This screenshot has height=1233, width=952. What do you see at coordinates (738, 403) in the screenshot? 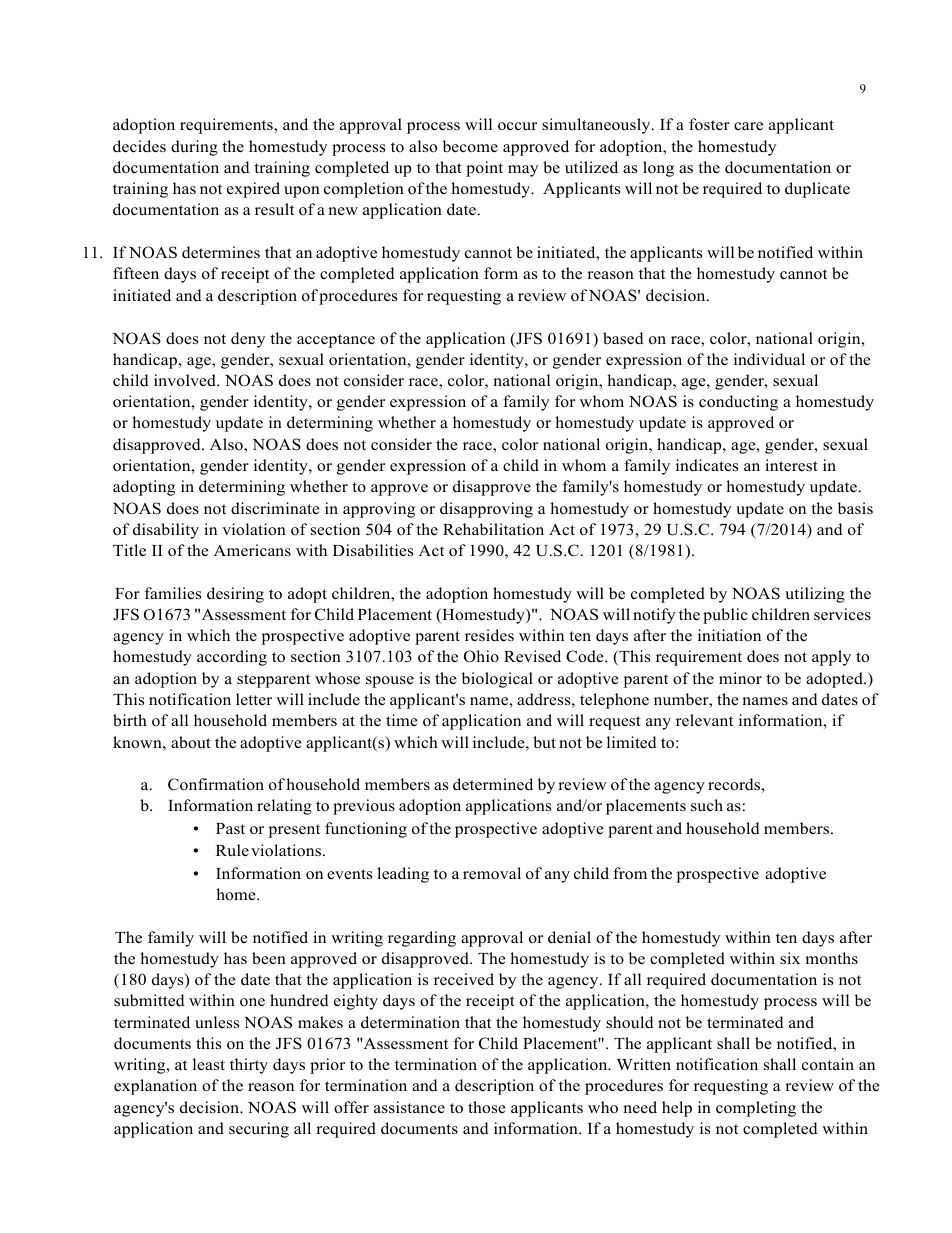
I see `conducting` at bounding box center [738, 403].
